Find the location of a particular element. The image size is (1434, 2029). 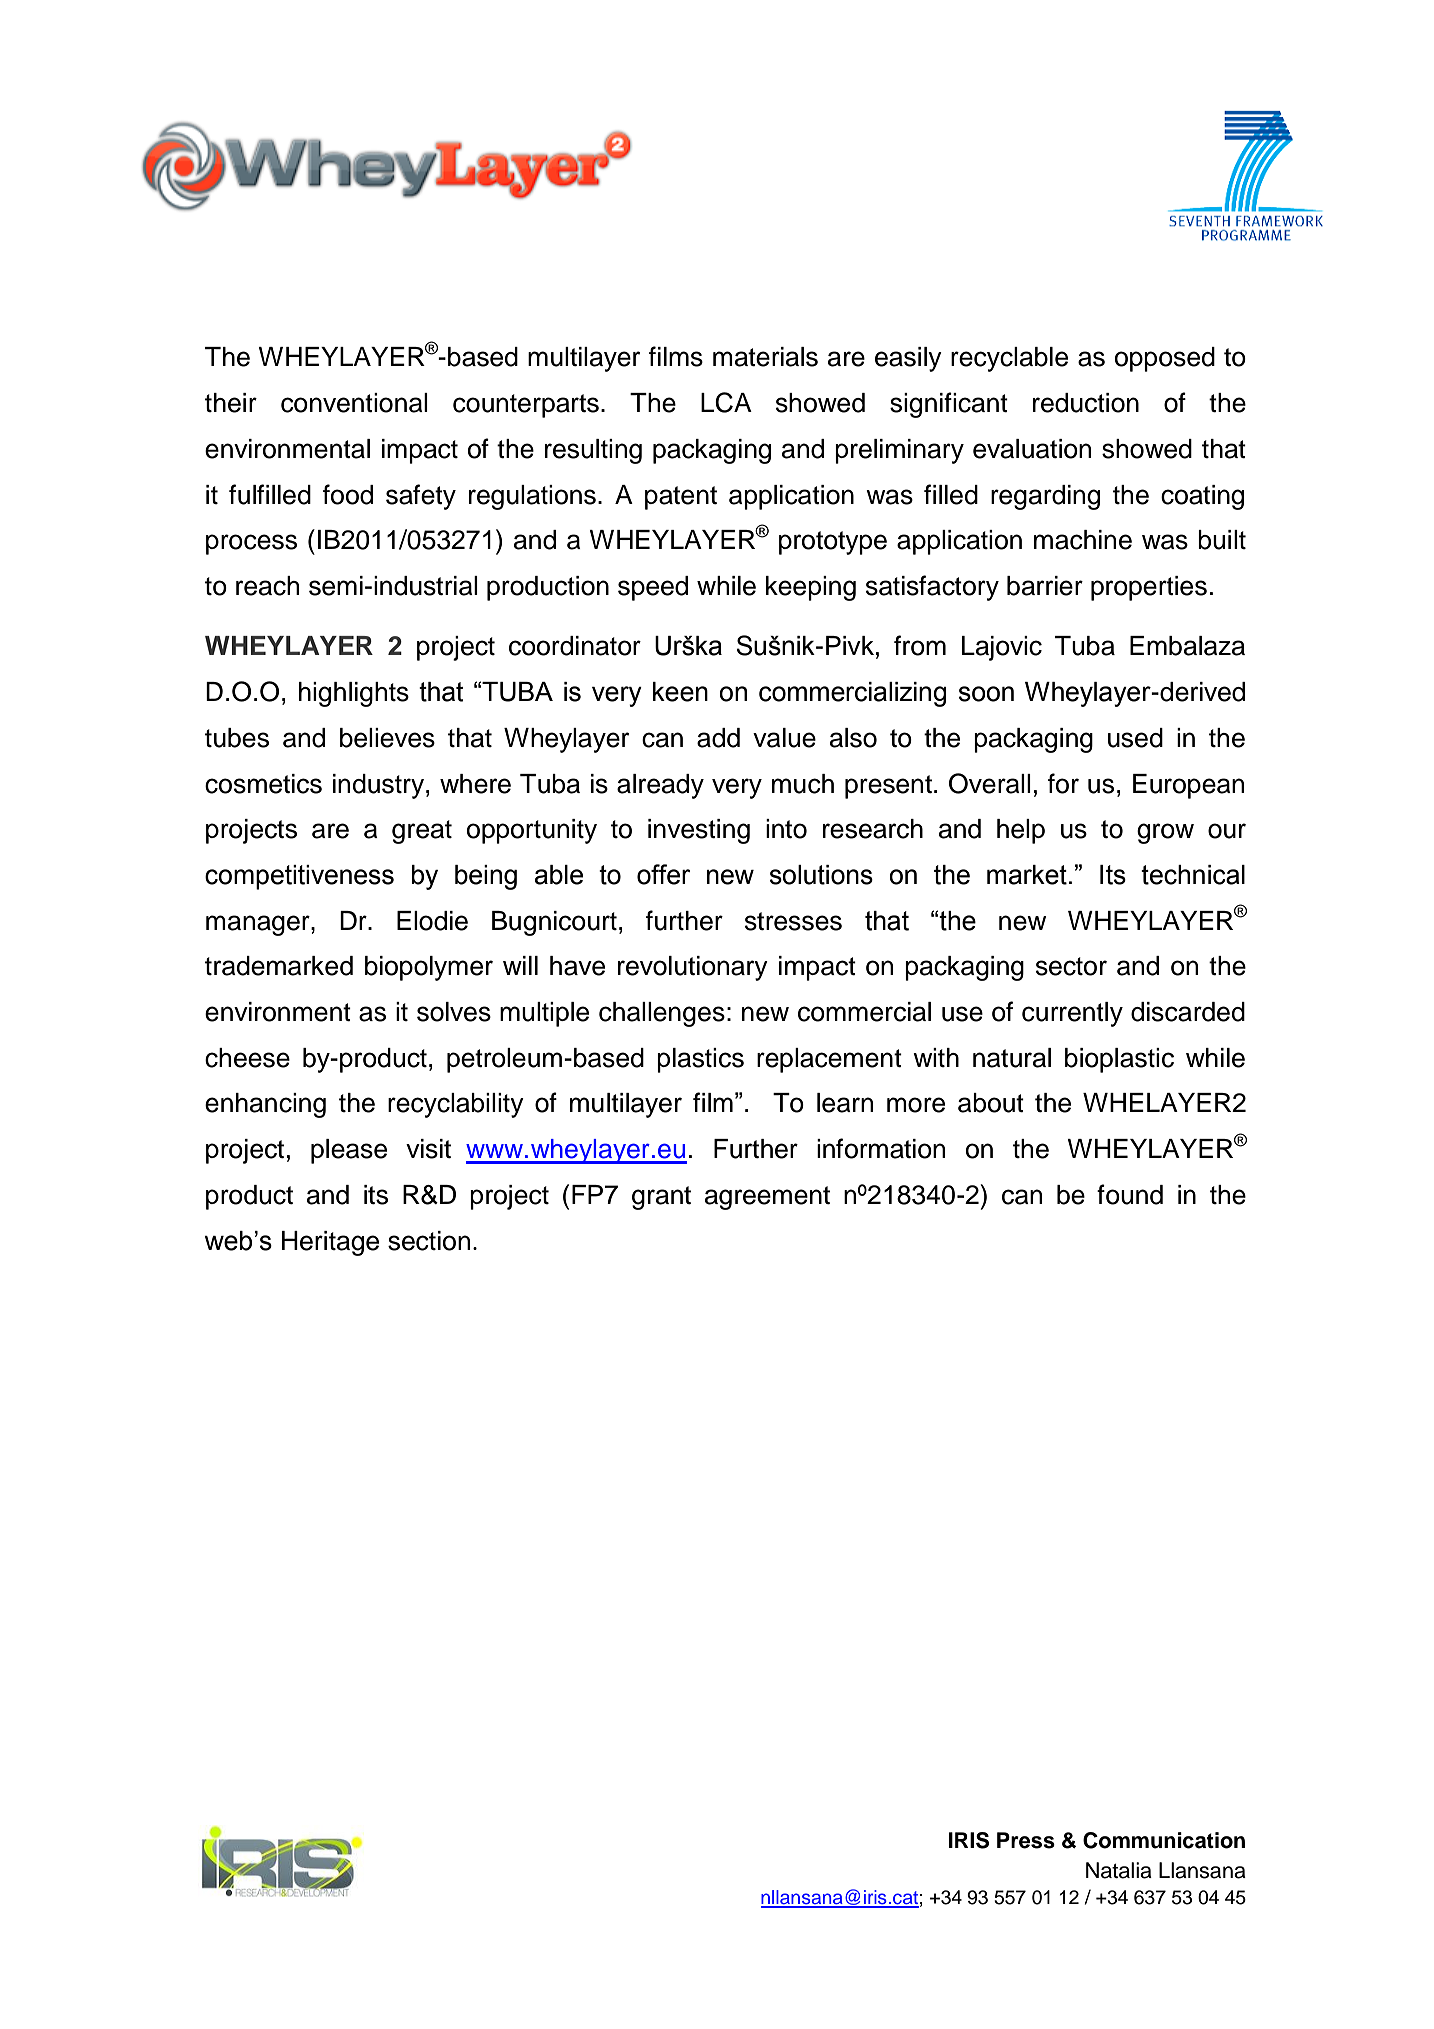

used is located at coordinates (1135, 738).
